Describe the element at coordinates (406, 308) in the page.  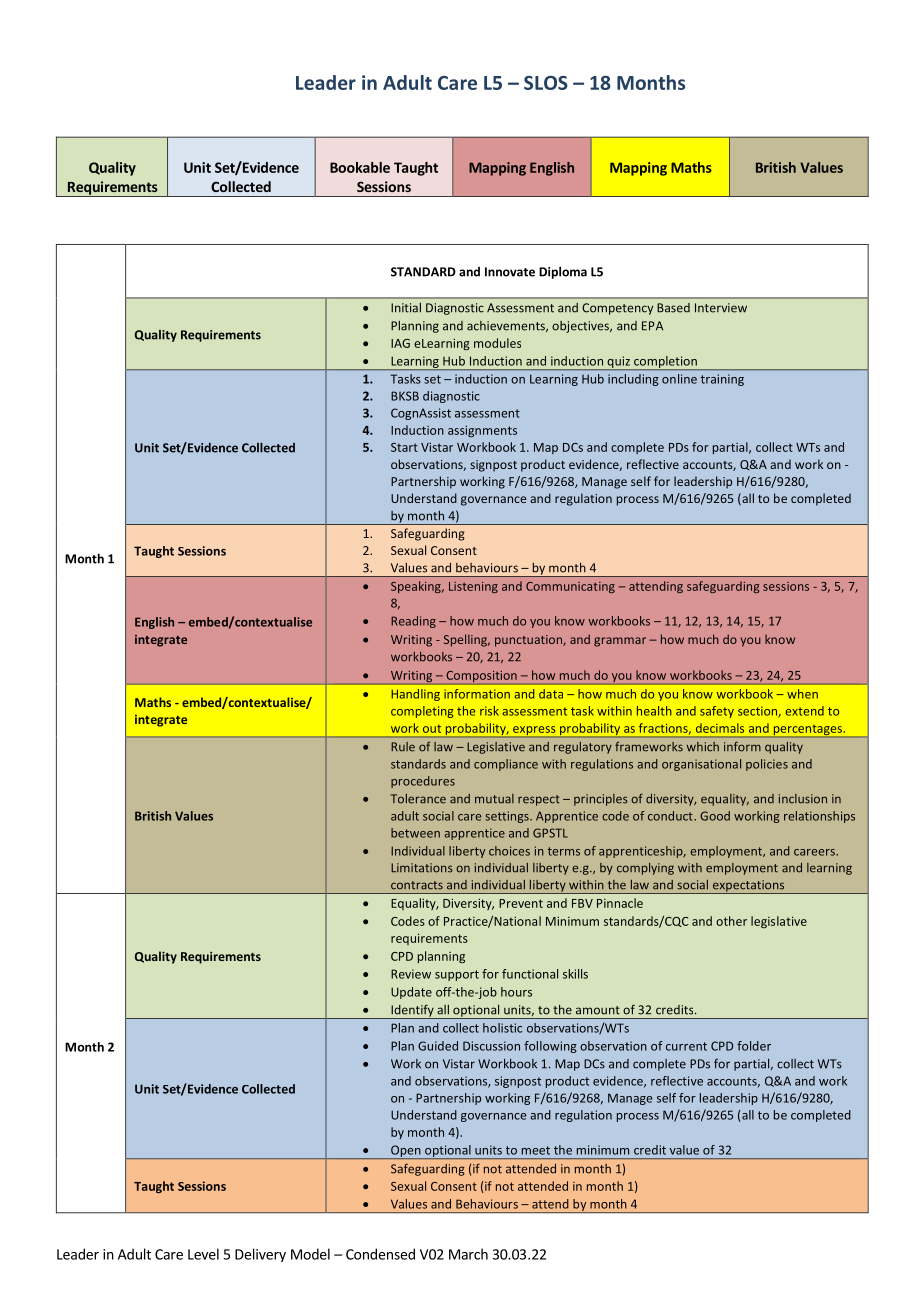
I see `Initial` at that location.
